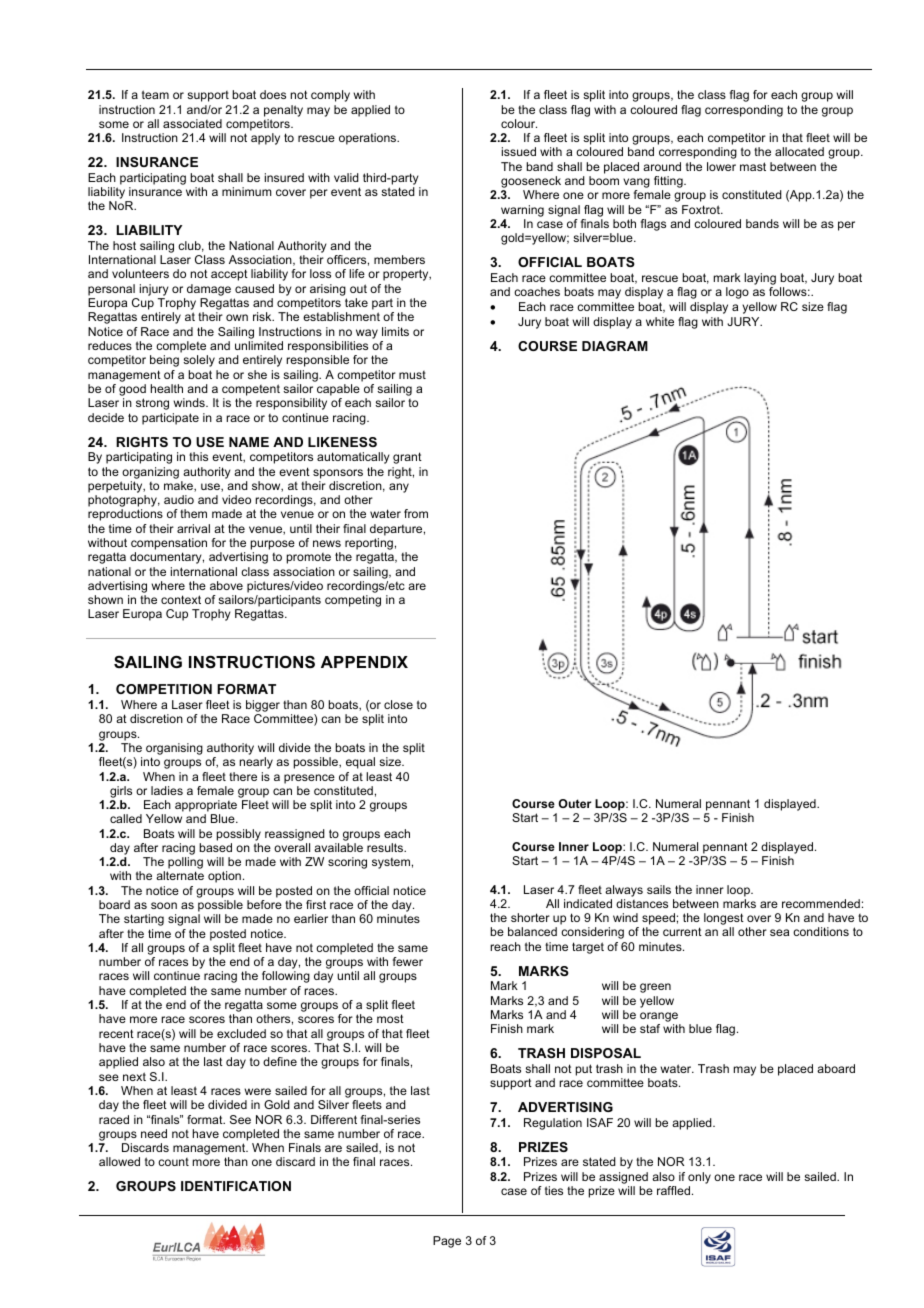  What do you see at coordinates (519, 151) in the page?
I see `issued` at bounding box center [519, 151].
